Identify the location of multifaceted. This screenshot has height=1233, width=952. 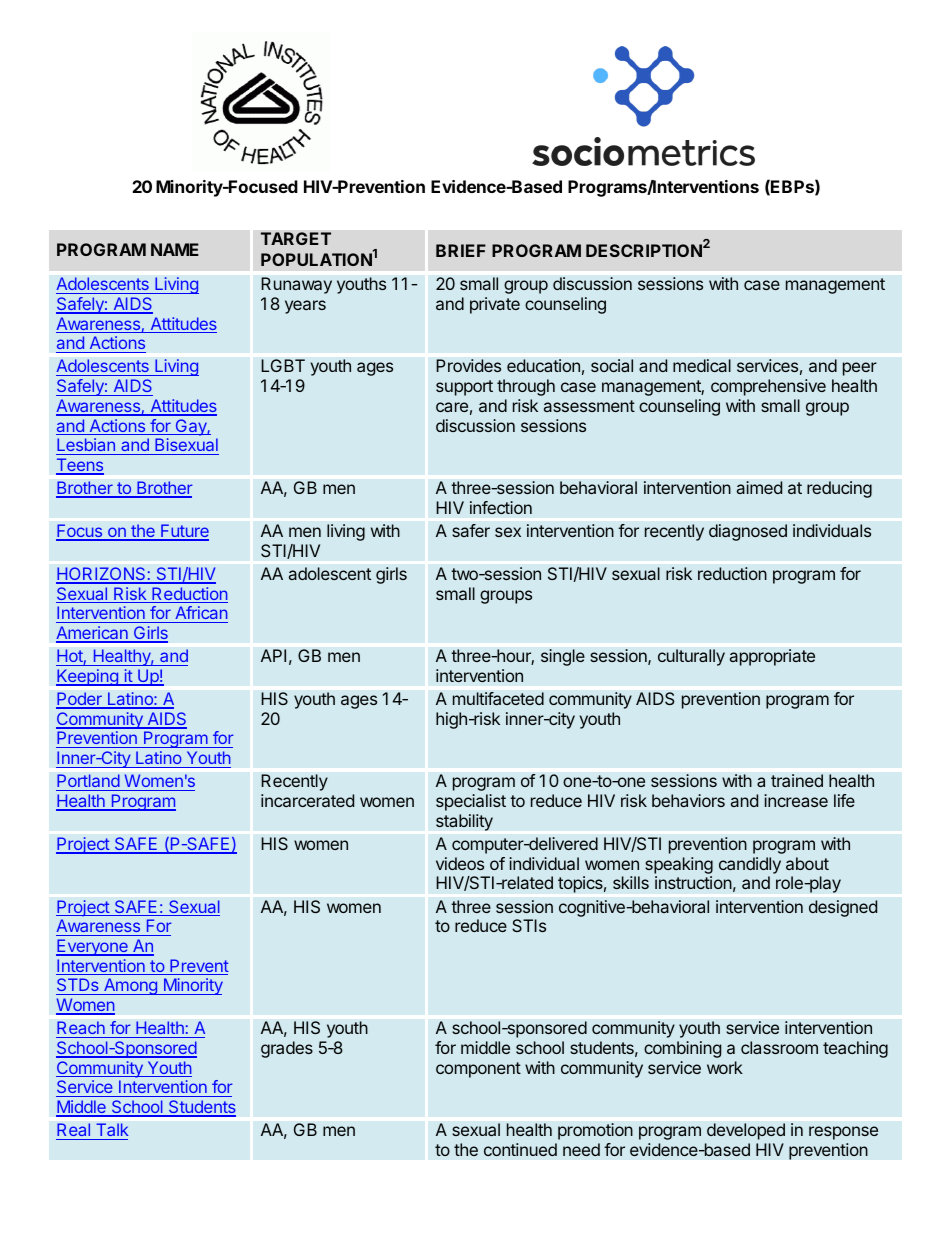
(498, 698).
